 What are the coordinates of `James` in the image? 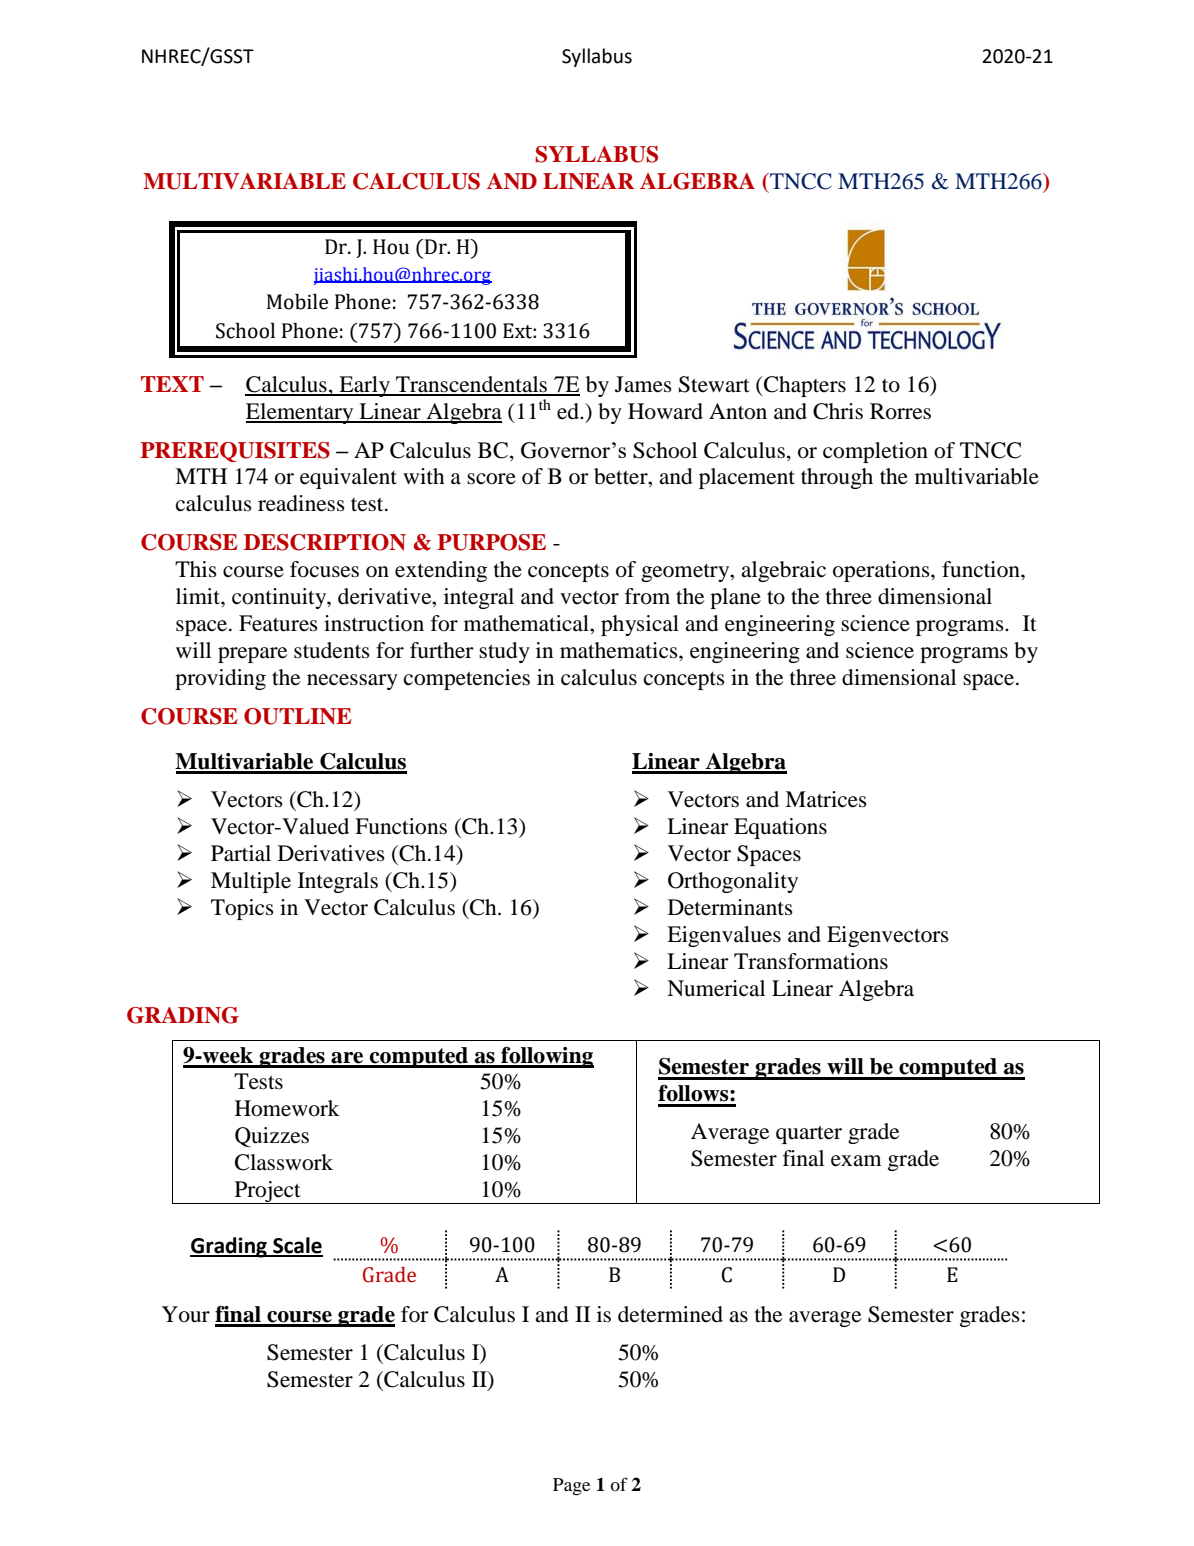 It's located at (643, 384).
